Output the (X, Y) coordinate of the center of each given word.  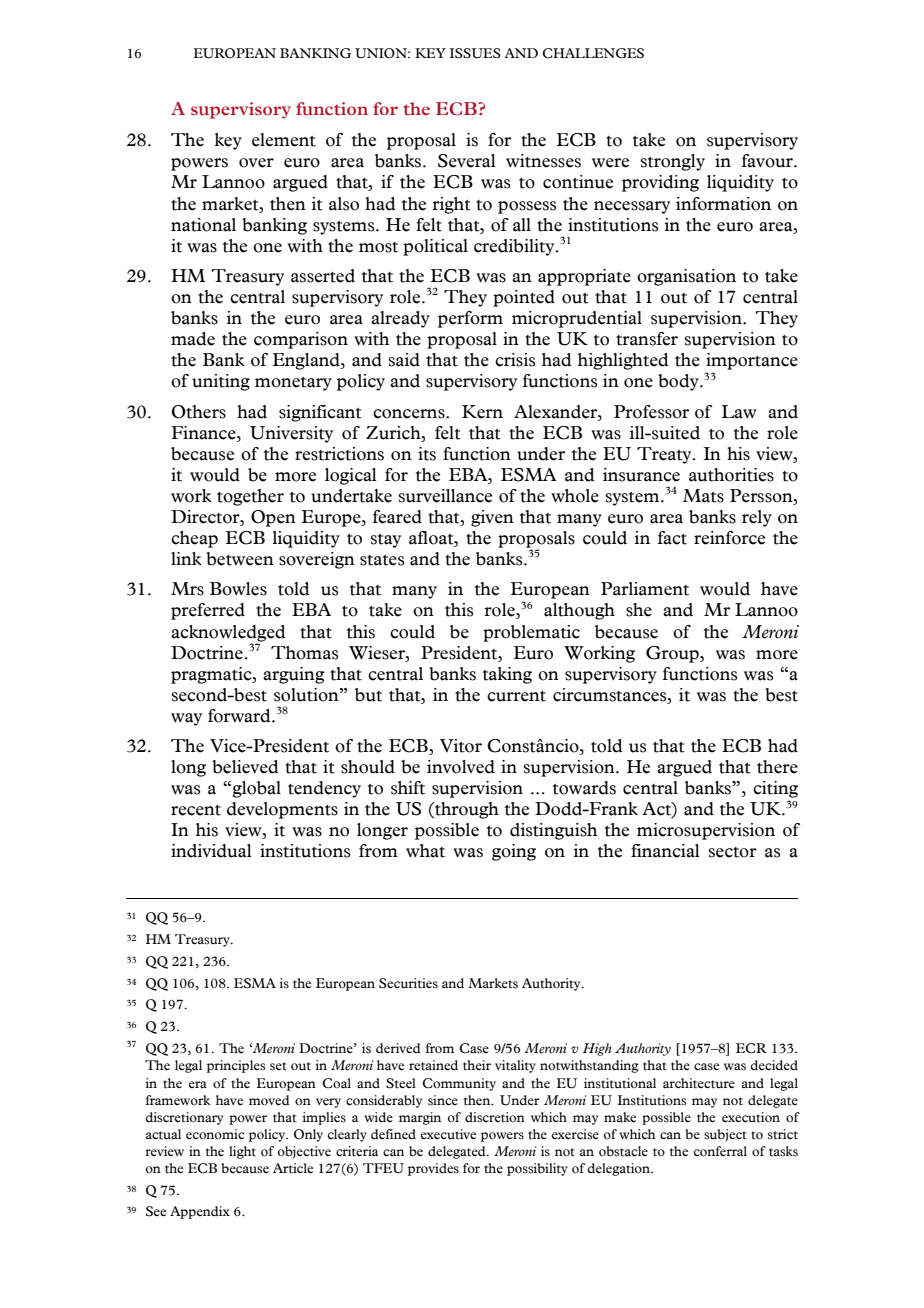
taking (507, 675)
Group (673, 654)
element (284, 140)
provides (433, 1169)
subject (725, 1135)
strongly (672, 162)
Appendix (200, 1212)
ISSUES (475, 53)
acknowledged (228, 634)
